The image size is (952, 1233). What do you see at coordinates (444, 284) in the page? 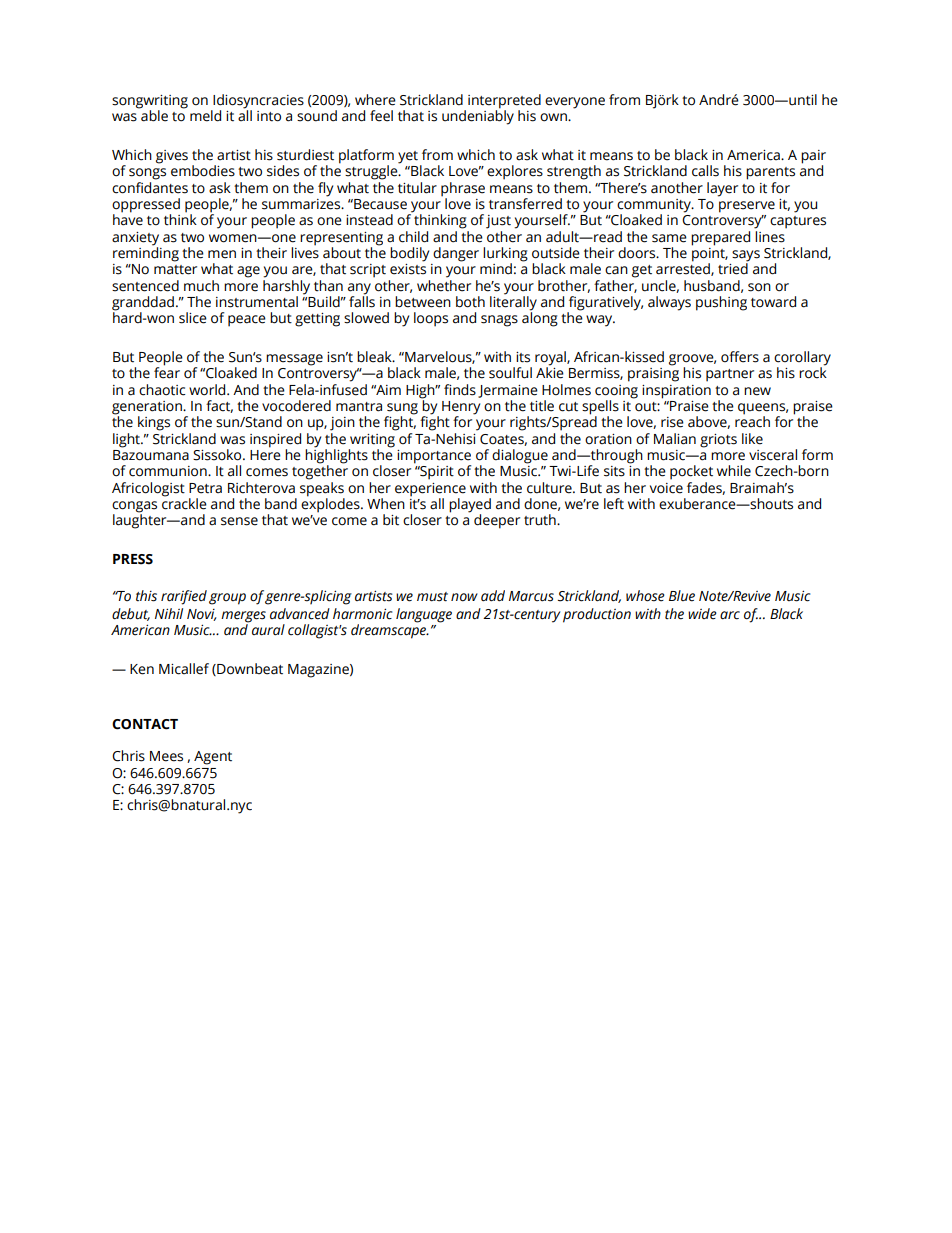
I see `whether` at bounding box center [444, 284].
